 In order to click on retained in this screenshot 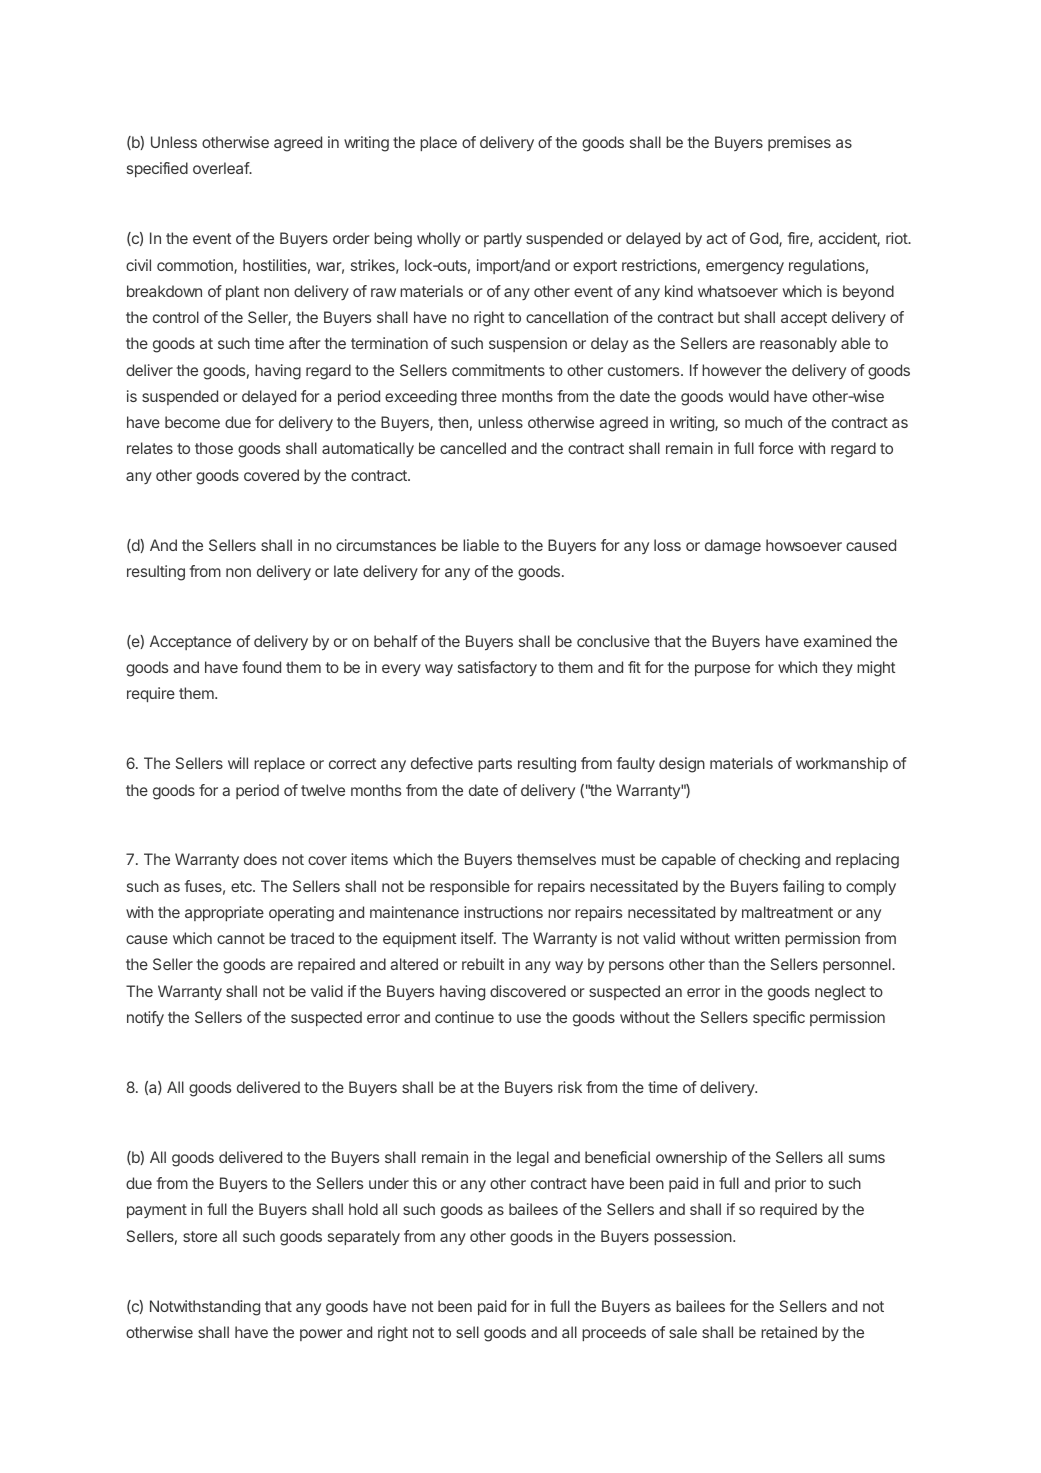, I will do `click(789, 1332)`.
